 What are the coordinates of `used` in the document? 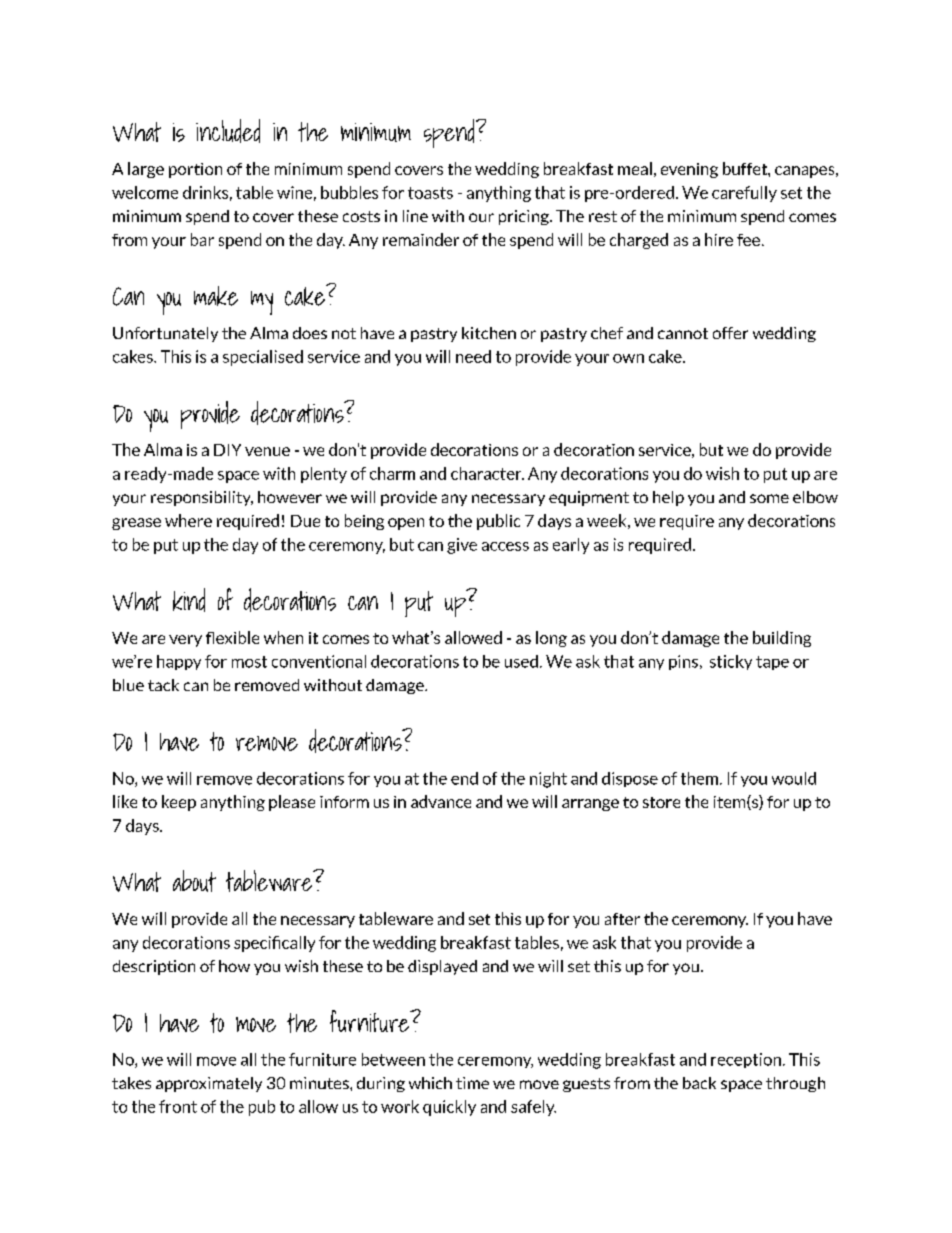 It's located at (521, 661).
